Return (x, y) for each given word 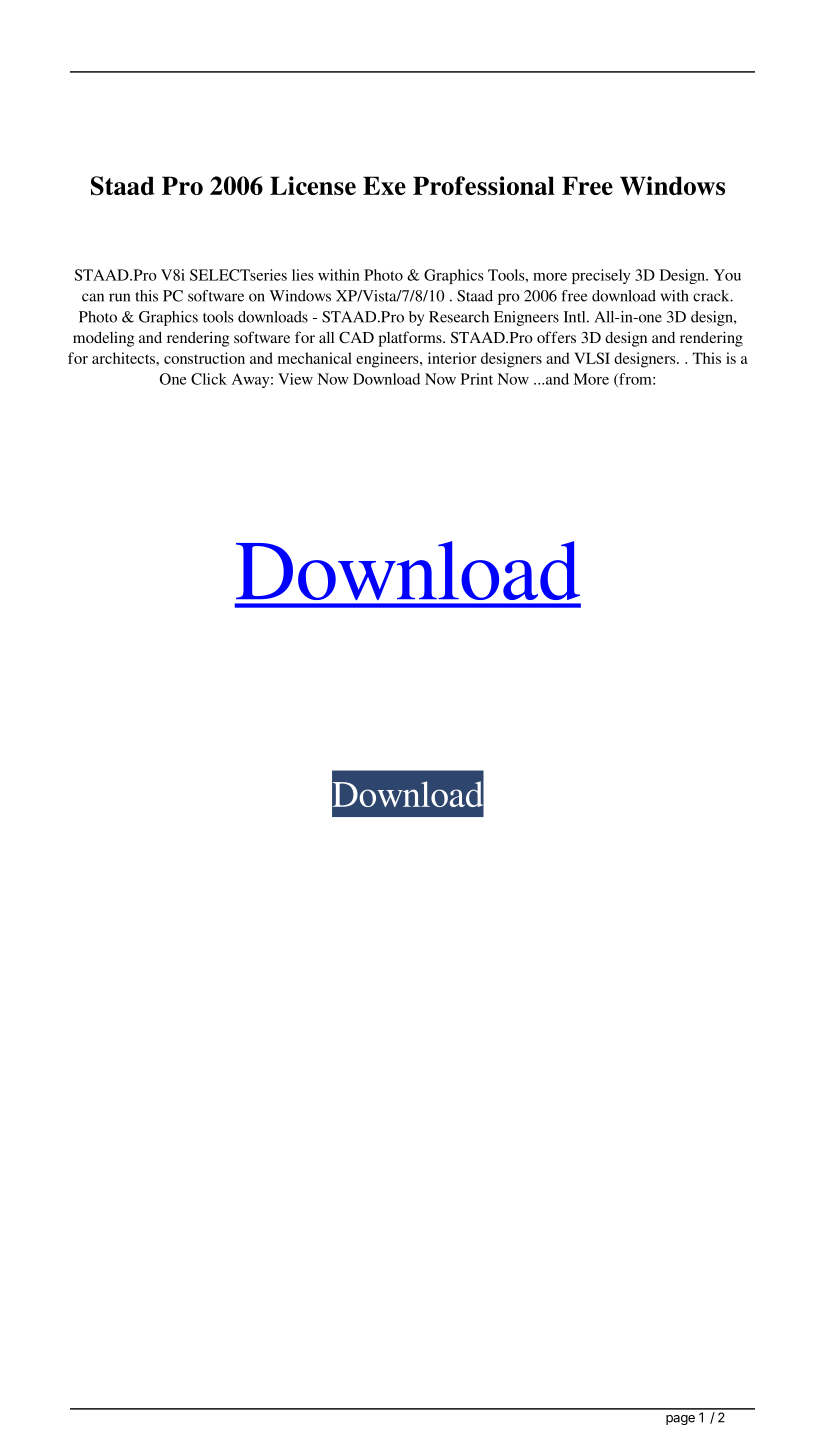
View (295, 379)
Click (209, 379)
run (119, 297)
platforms (411, 339)
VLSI (592, 358)
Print (477, 379)
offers (556, 337)
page (680, 1420)
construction (204, 358)
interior (452, 358)
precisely (601, 276)
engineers (388, 360)
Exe (384, 185)
